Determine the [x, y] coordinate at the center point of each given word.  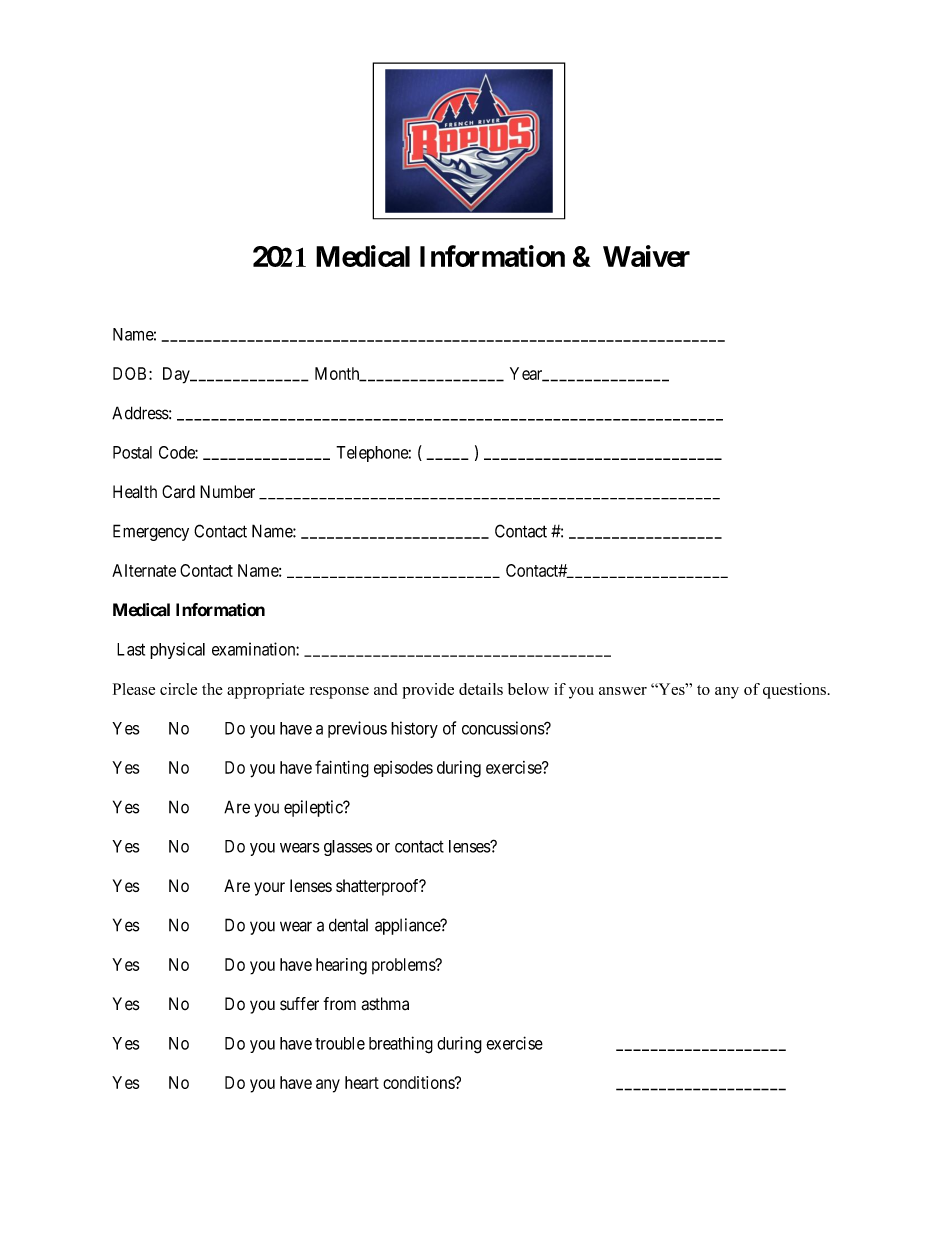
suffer [299, 1004]
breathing [401, 1045]
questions [794, 691]
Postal [132, 452]
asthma [385, 1004]
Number [227, 491]
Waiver [646, 256]
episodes [403, 769]
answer [623, 691]
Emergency [151, 532]
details [481, 689]
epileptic [314, 808]
